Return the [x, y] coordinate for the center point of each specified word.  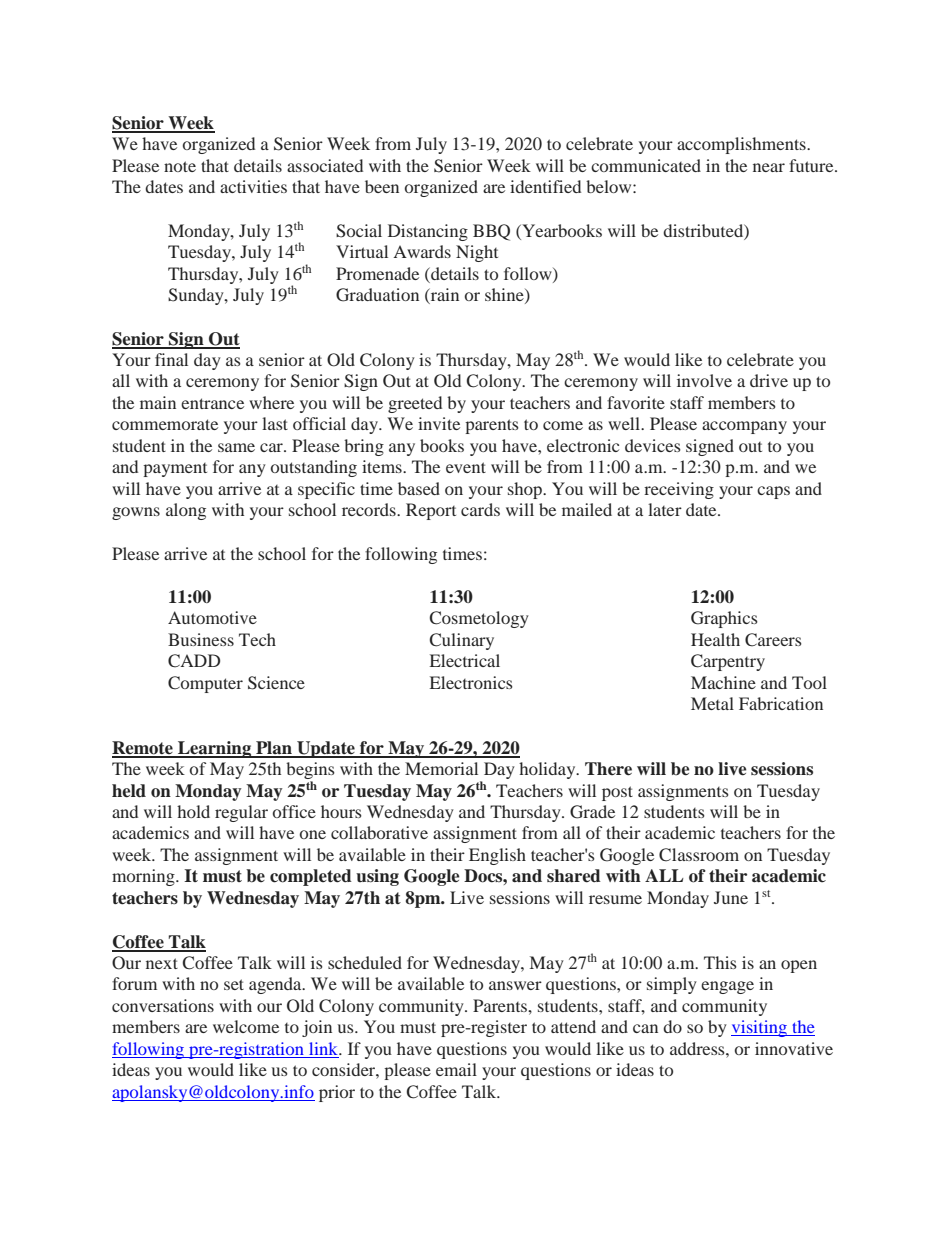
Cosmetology [479, 619]
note [180, 166]
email [456, 1069]
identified [545, 186]
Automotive [212, 617]
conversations [163, 1005]
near [769, 167]
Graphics [724, 619]
